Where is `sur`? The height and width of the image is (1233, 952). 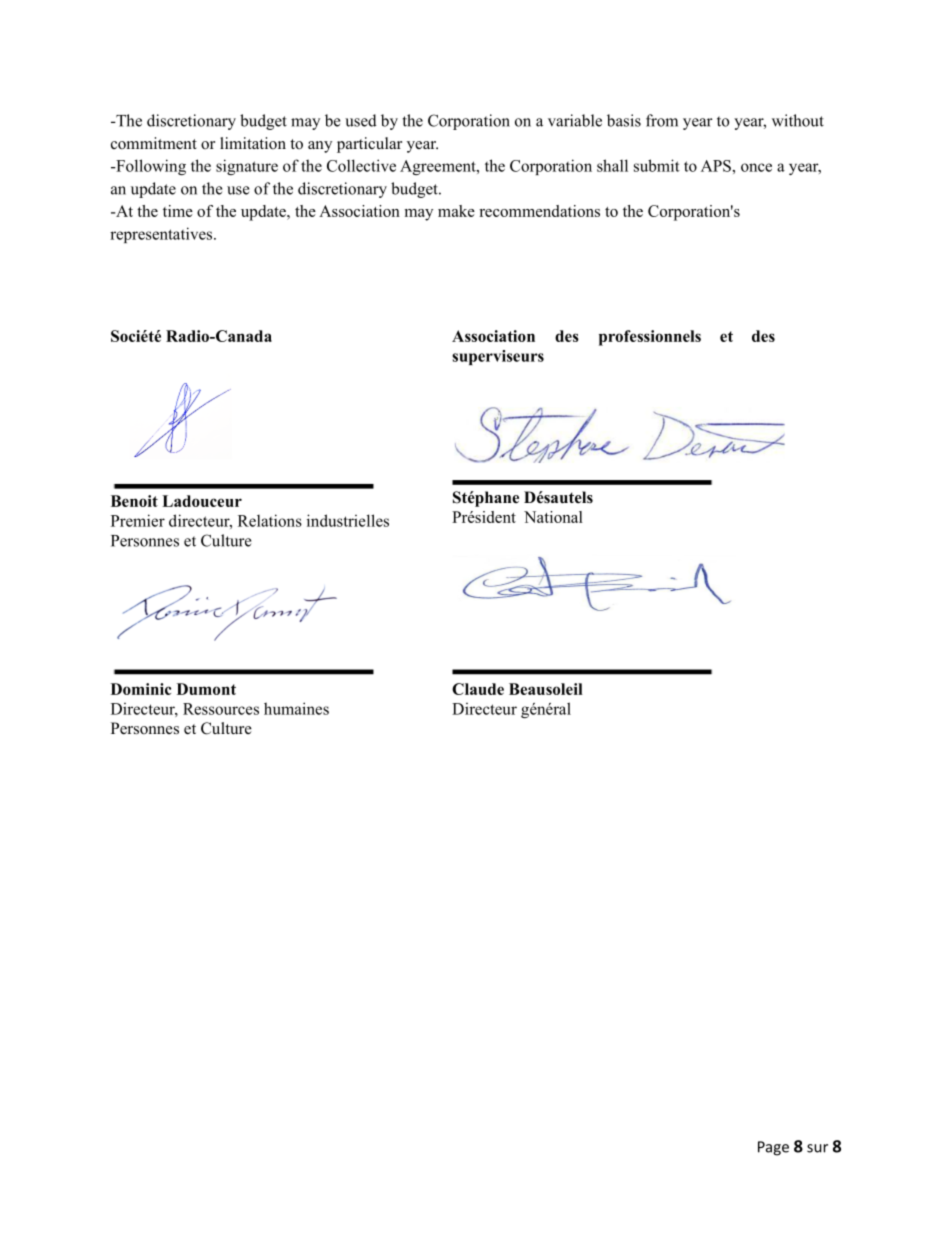
sur is located at coordinates (817, 1148).
